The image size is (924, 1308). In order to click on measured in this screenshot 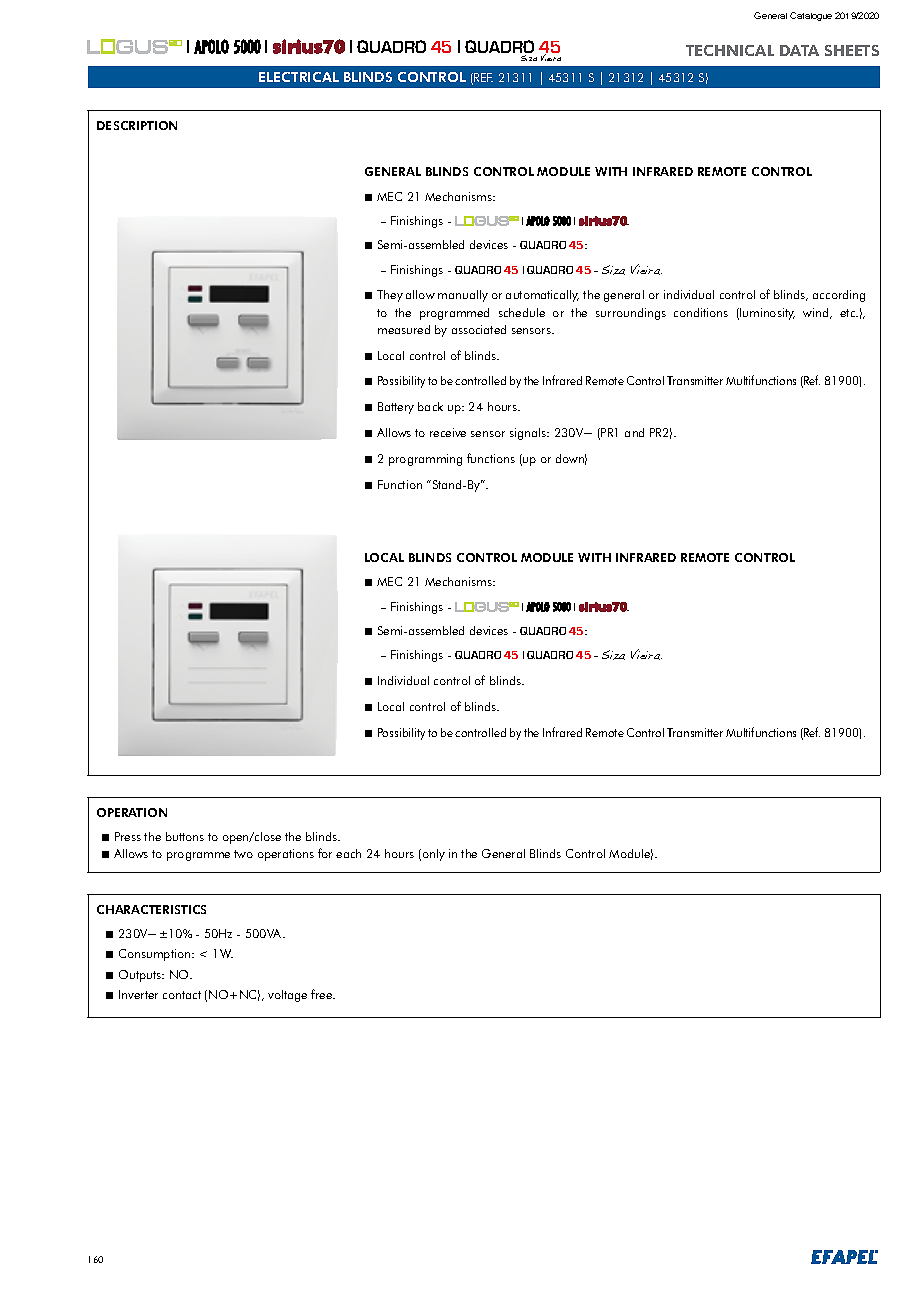, I will do `click(404, 329)`.
